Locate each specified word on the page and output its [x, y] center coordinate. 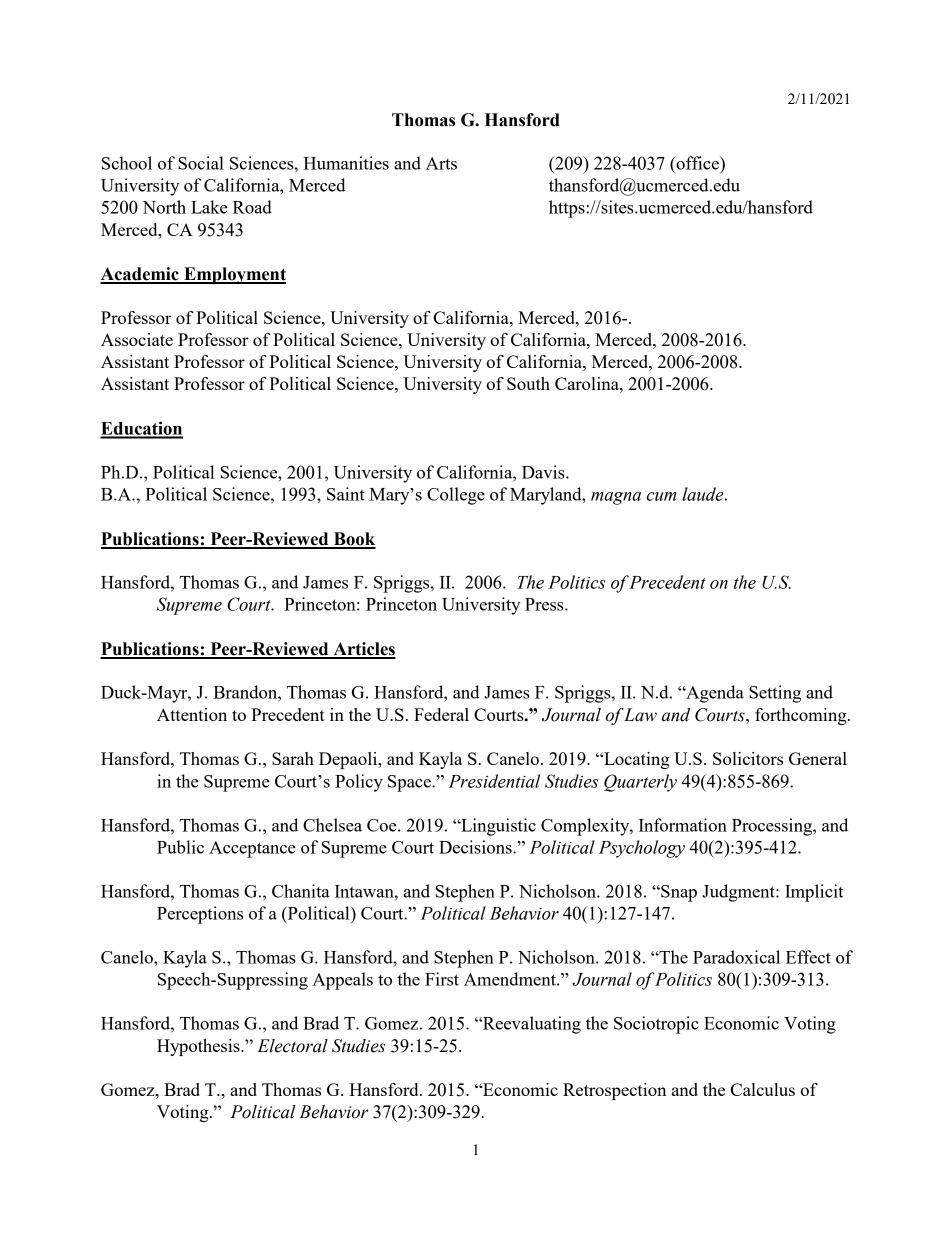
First [442, 979]
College [456, 496]
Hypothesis [199, 1047]
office [697, 163]
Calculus [763, 1089]
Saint [346, 494]
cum [661, 496]
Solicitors [748, 758]
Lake [209, 207]
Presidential [494, 781]
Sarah [293, 758]
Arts [441, 163]
